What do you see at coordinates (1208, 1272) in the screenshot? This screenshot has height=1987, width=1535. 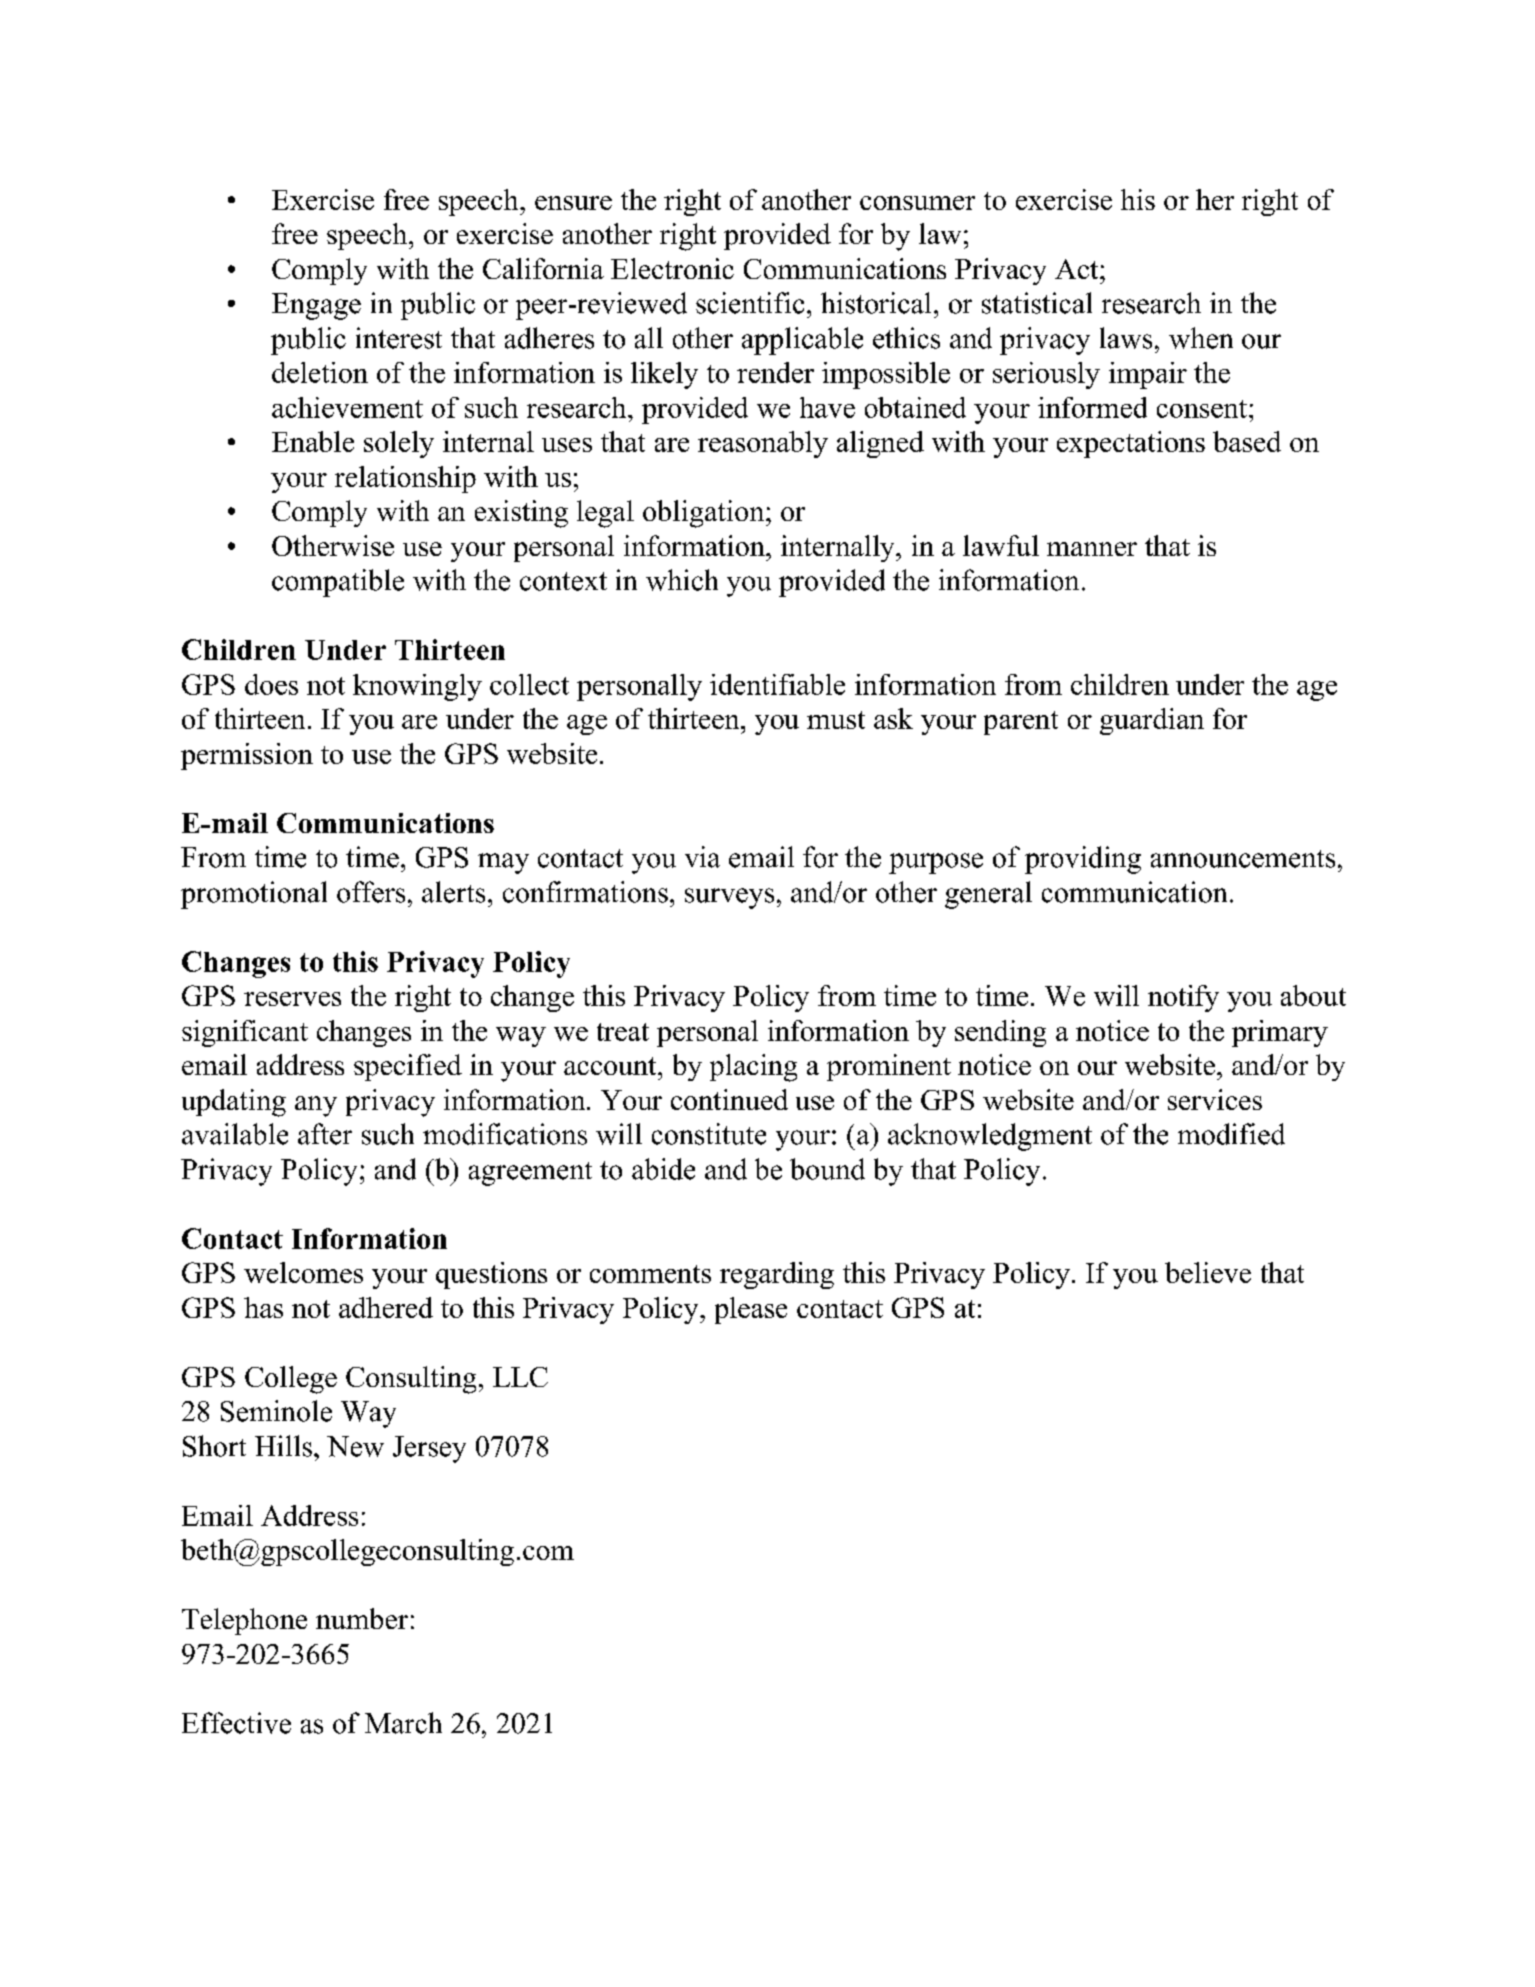 I see `believe` at bounding box center [1208, 1272].
